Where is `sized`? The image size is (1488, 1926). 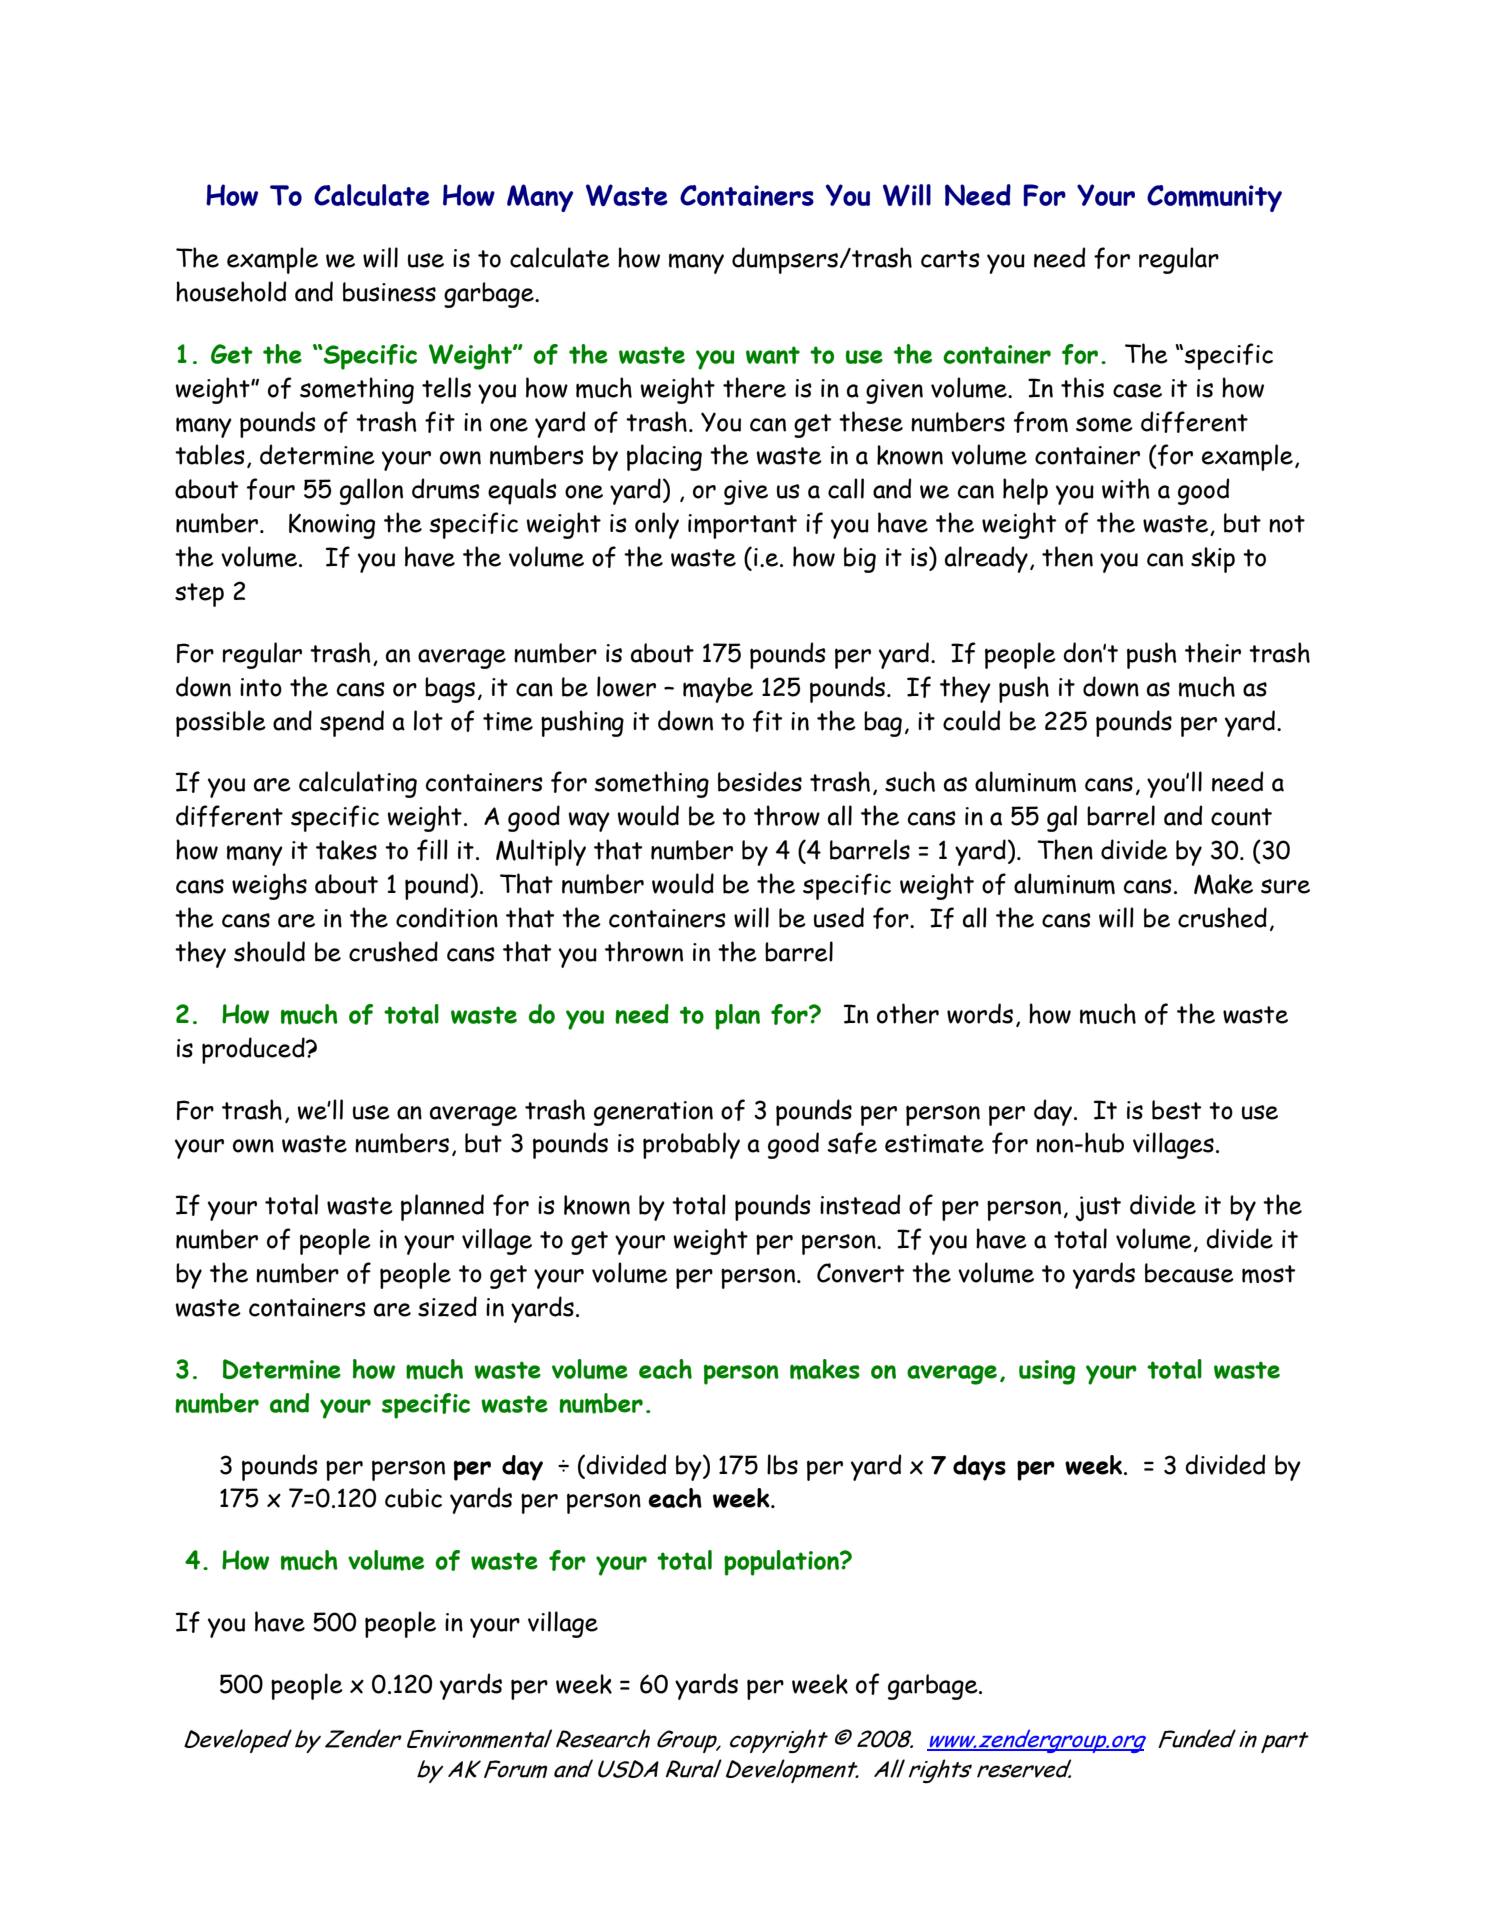
sized is located at coordinates (447, 1306).
